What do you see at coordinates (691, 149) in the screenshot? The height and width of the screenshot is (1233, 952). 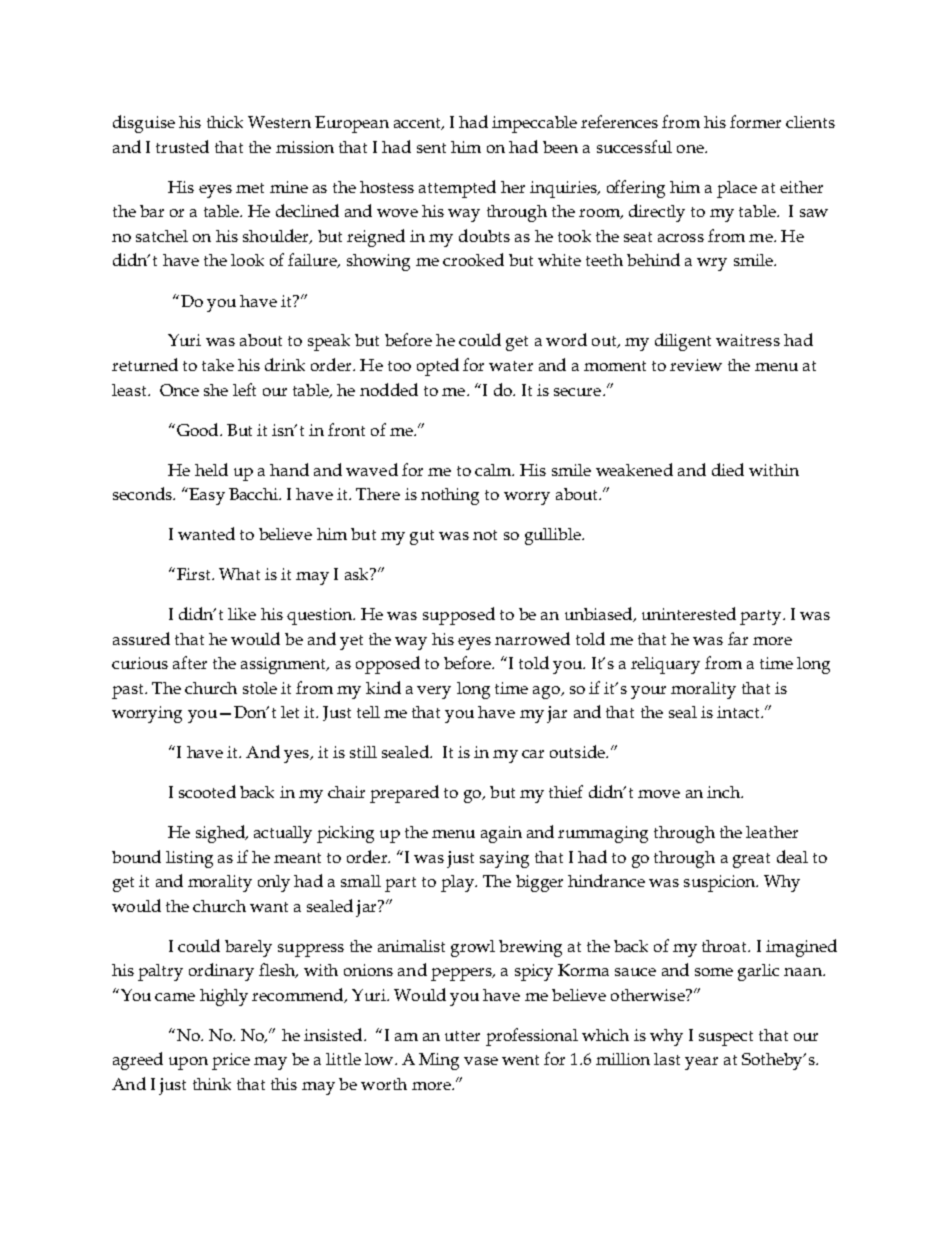 I see `one` at bounding box center [691, 149].
